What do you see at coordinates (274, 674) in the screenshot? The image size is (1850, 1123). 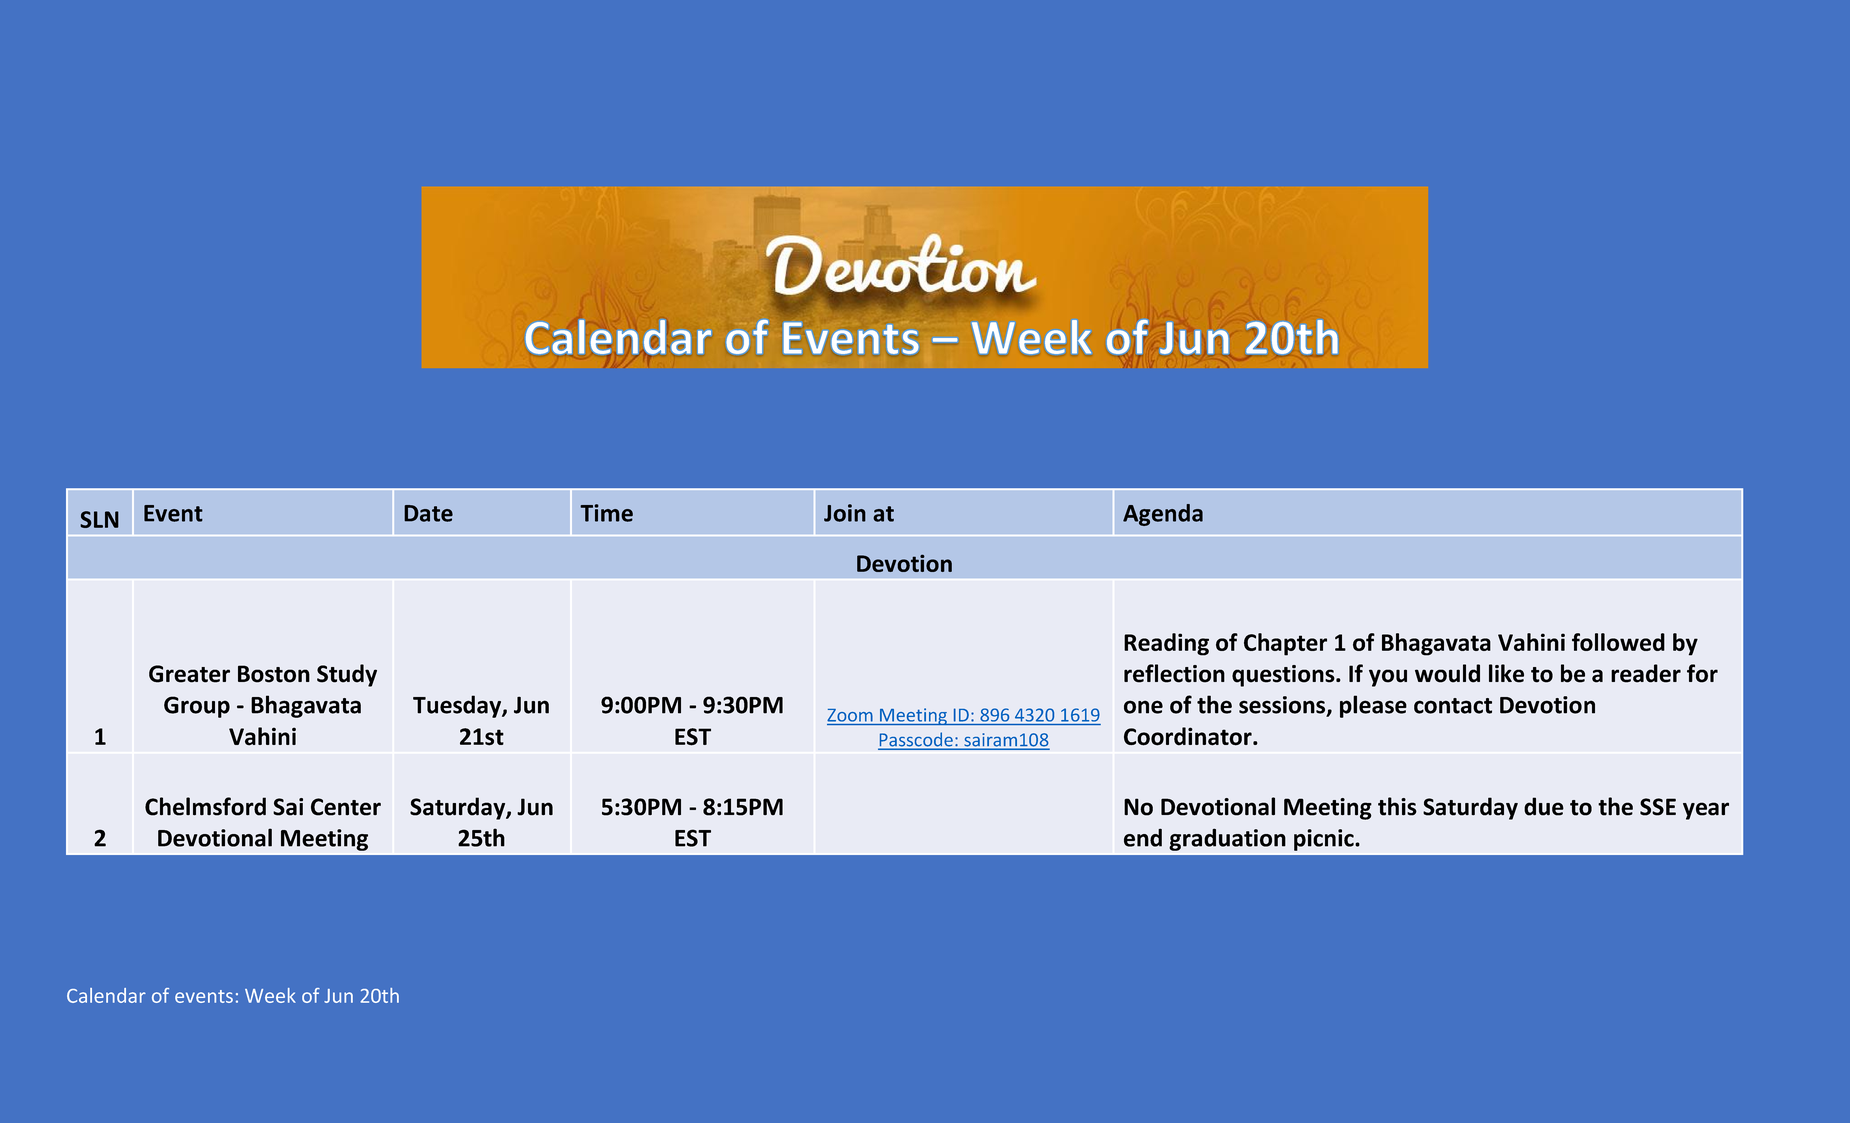 I see `Boston` at bounding box center [274, 674].
